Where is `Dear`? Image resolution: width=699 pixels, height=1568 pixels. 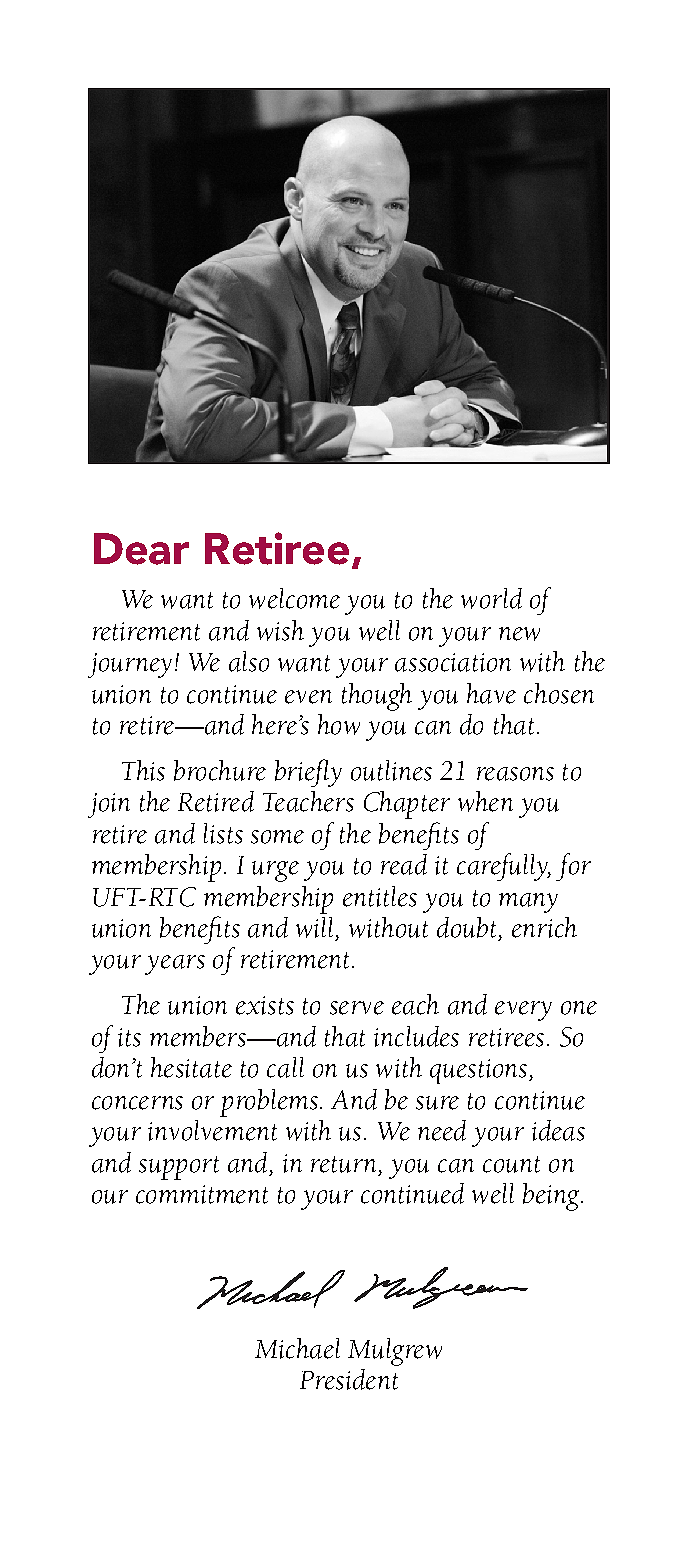
Dear is located at coordinates (141, 549).
